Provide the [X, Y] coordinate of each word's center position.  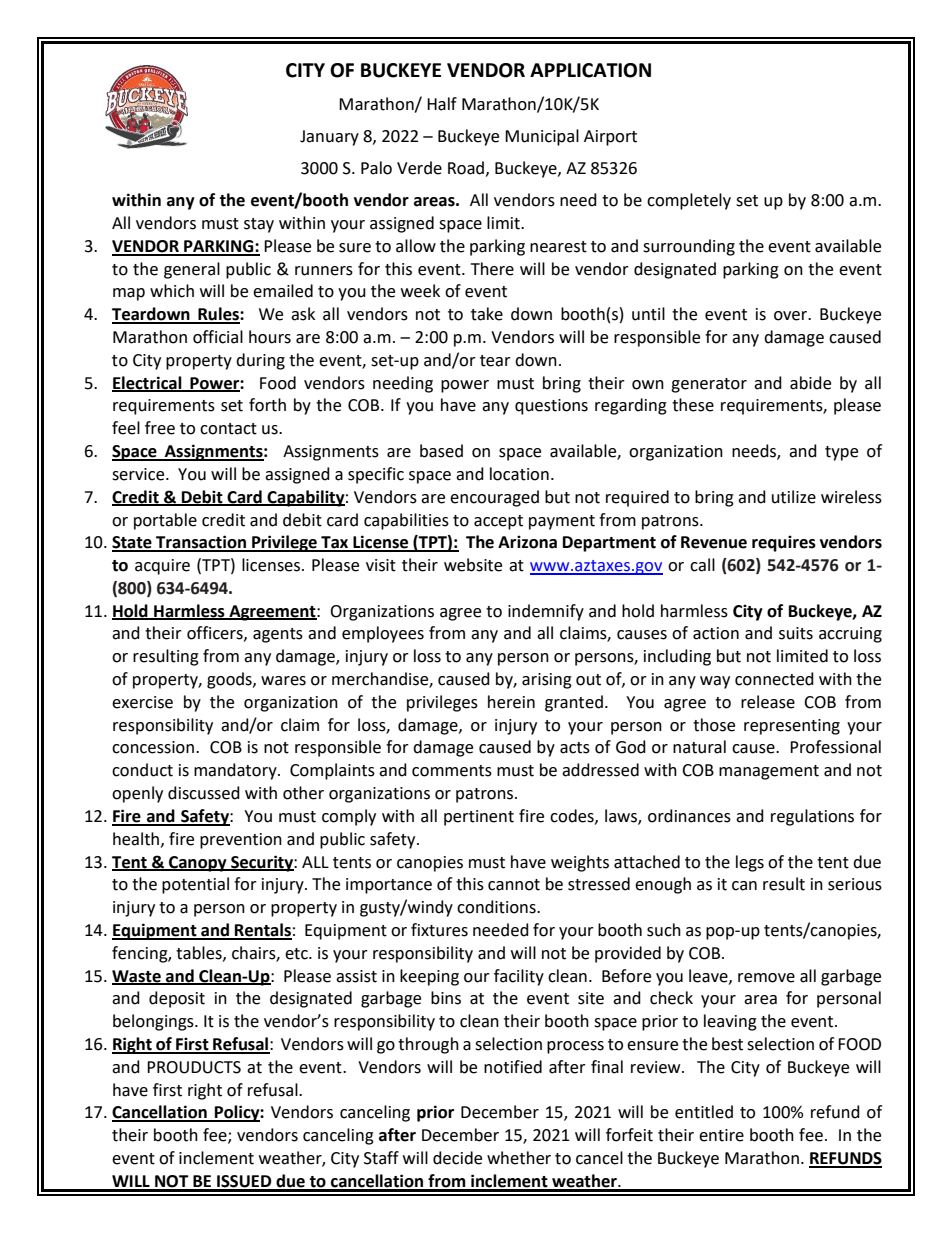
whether [519, 1158]
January [329, 138]
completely [689, 201]
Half [442, 104]
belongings [154, 1022]
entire [721, 1135]
